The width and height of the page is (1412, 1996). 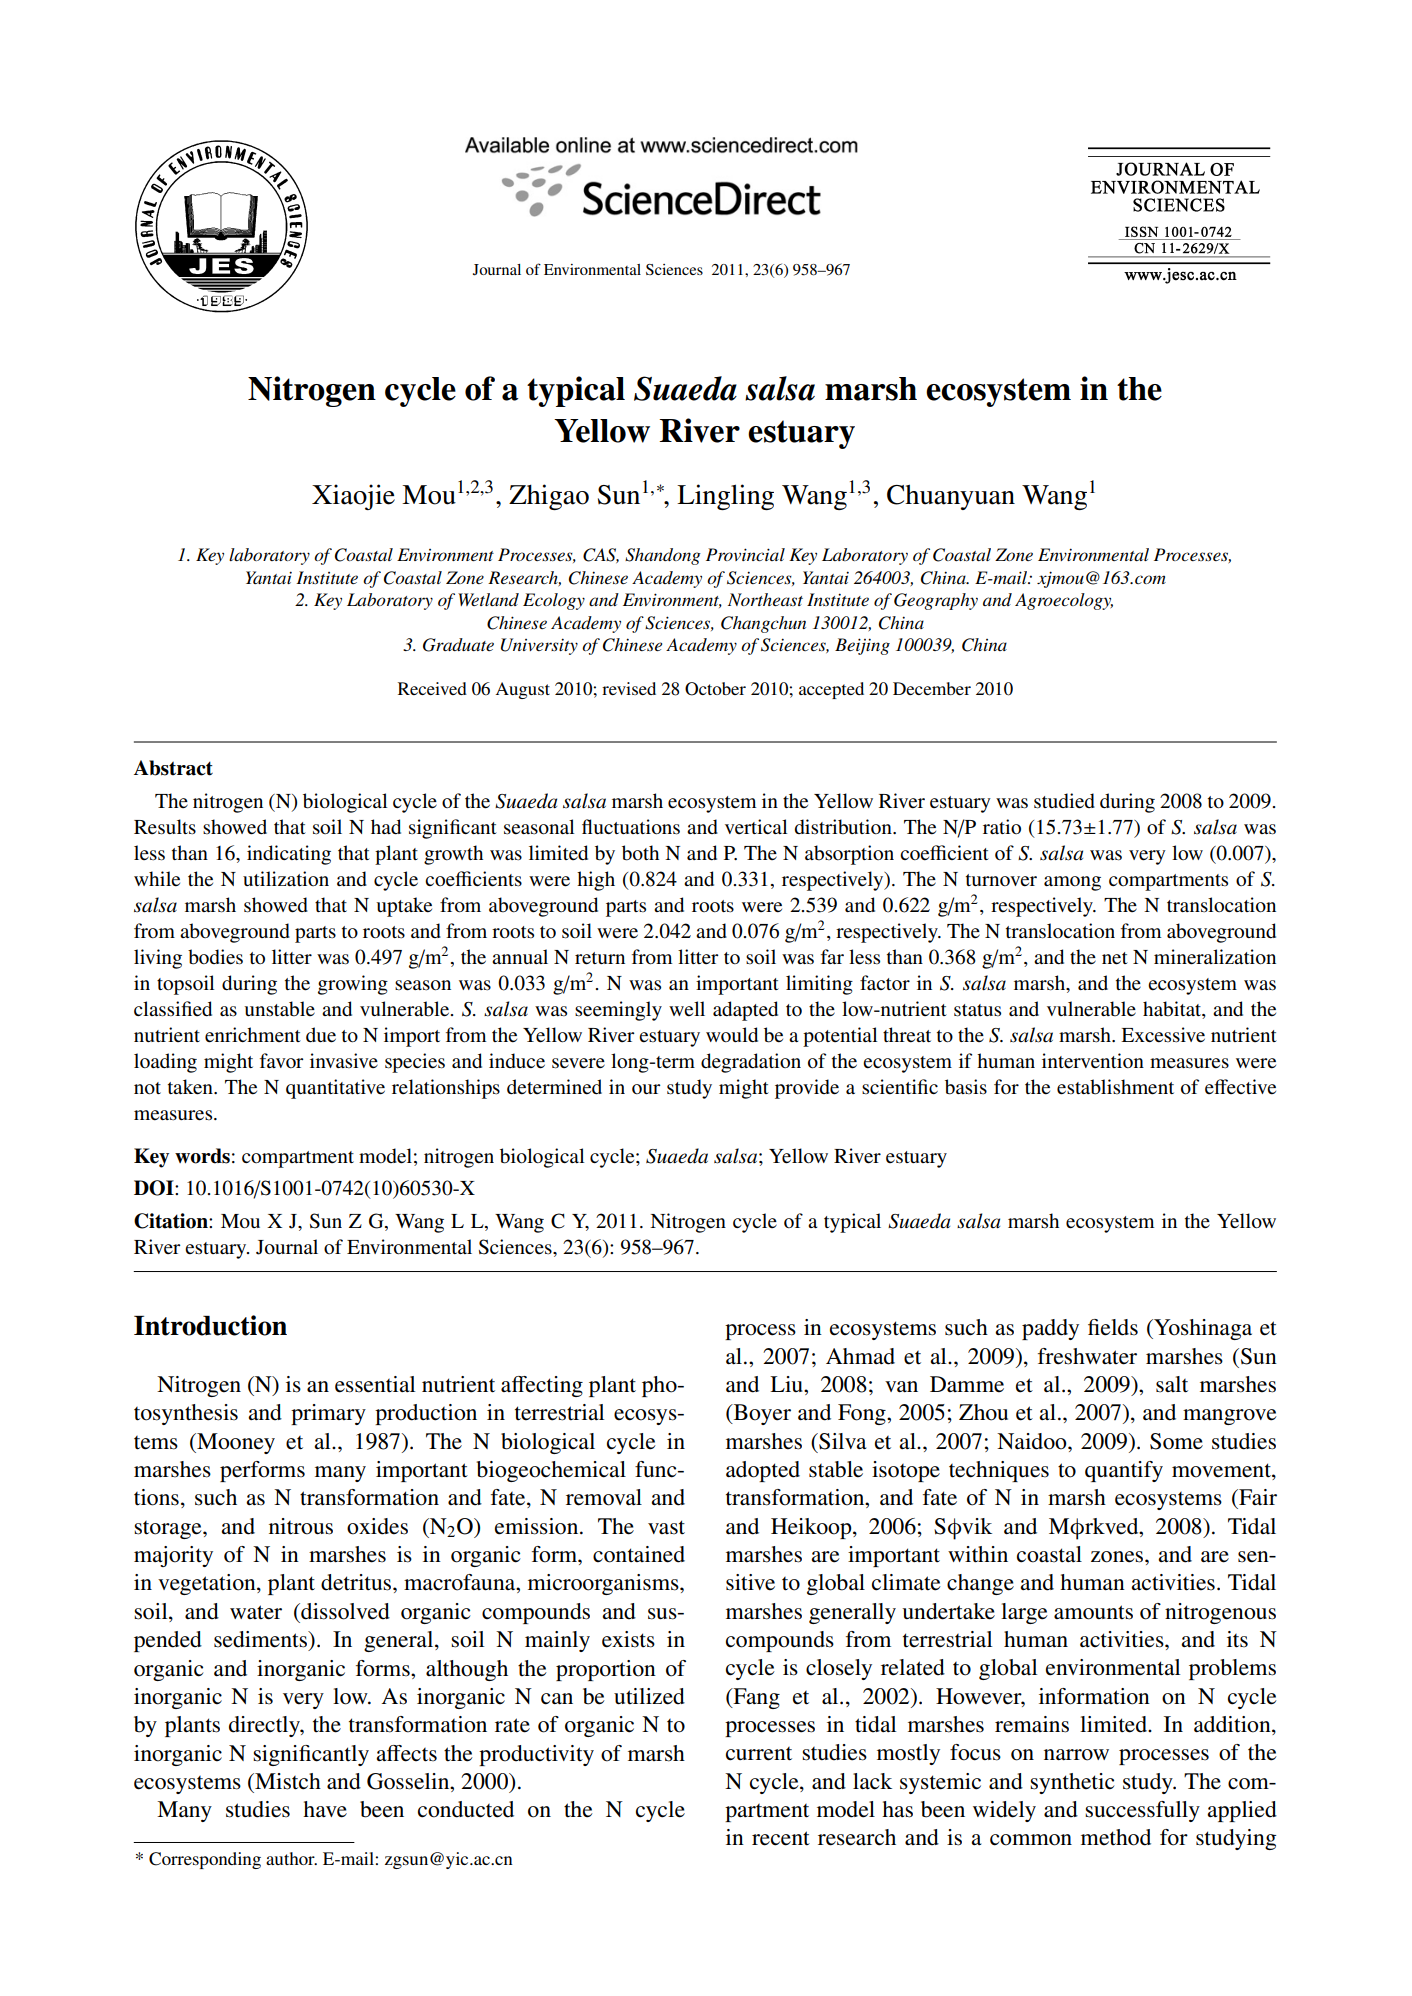 What do you see at coordinates (781, 1838) in the page?
I see `recent` at bounding box center [781, 1838].
